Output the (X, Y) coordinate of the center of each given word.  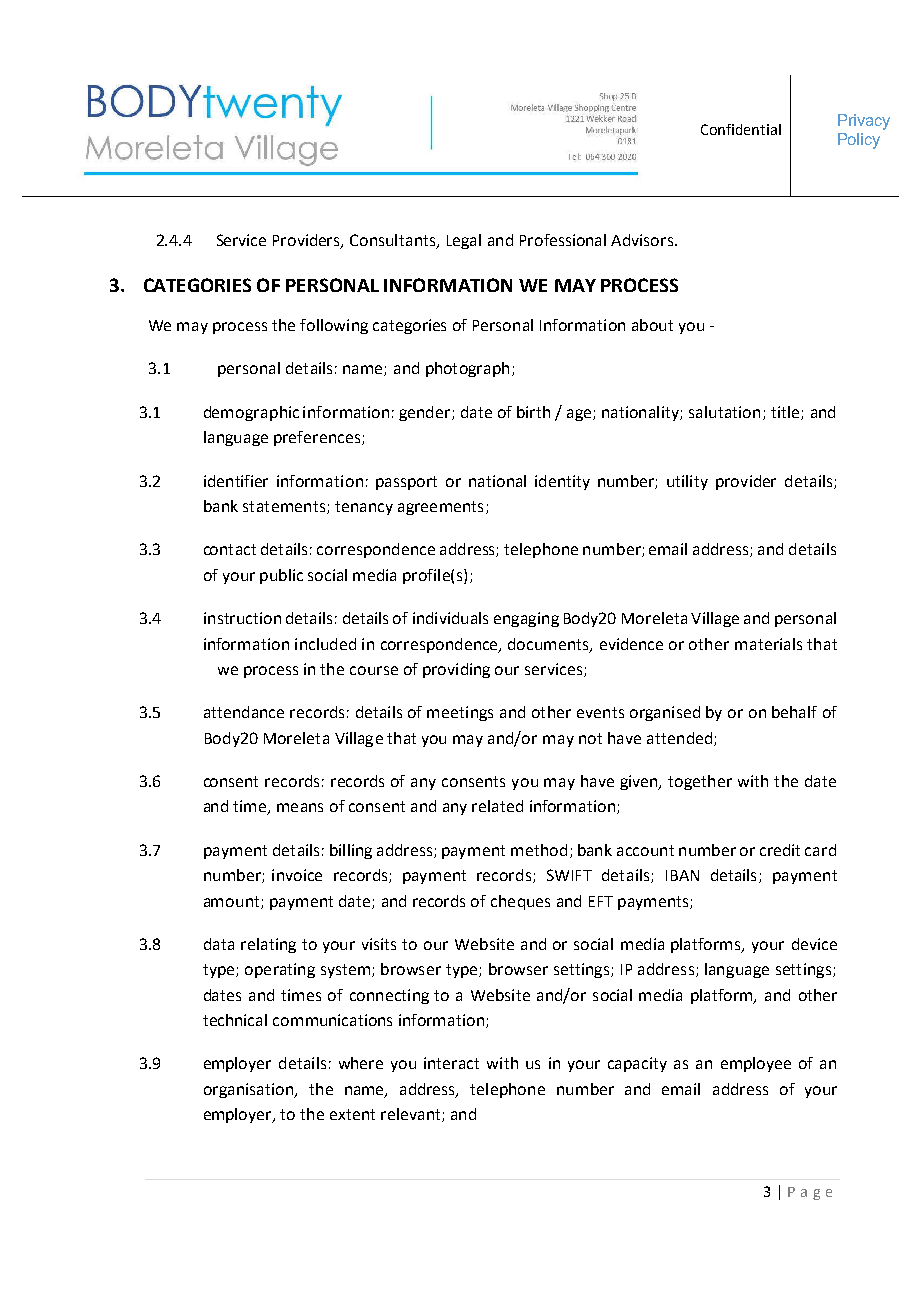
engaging (526, 619)
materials (768, 644)
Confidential (741, 129)
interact (451, 1063)
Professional (563, 240)
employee (756, 1064)
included (325, 644)
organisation (250, 1090)
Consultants (394, 241)
